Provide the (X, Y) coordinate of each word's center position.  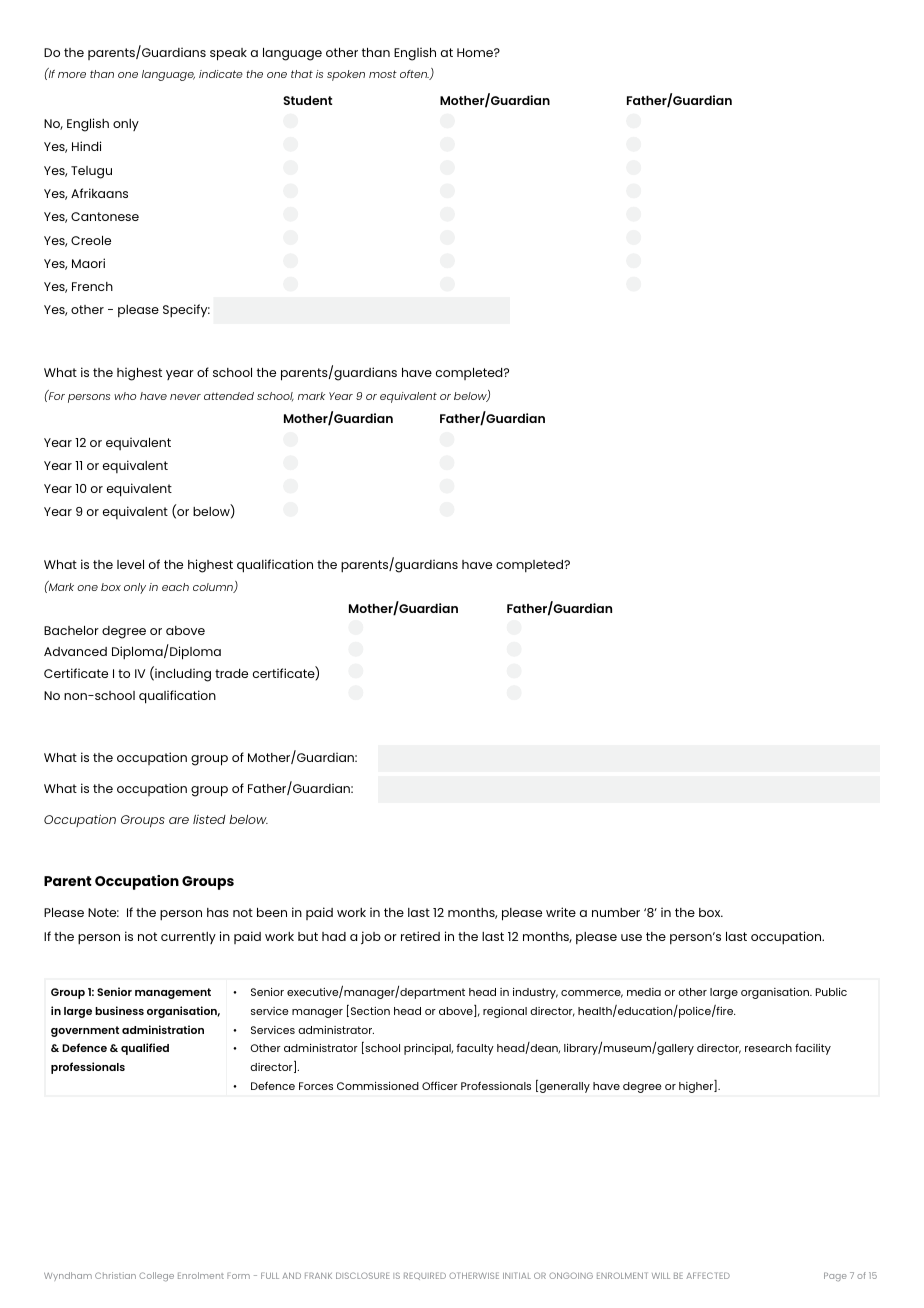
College (156, 1277)
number (616, 912)
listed (209, 819)
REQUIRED (425, 1276)
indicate (221, 74)
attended (229, 396)
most (383, 74)
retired (420, 936)
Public (831, 992)
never (185, 397)
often (415, 75)
